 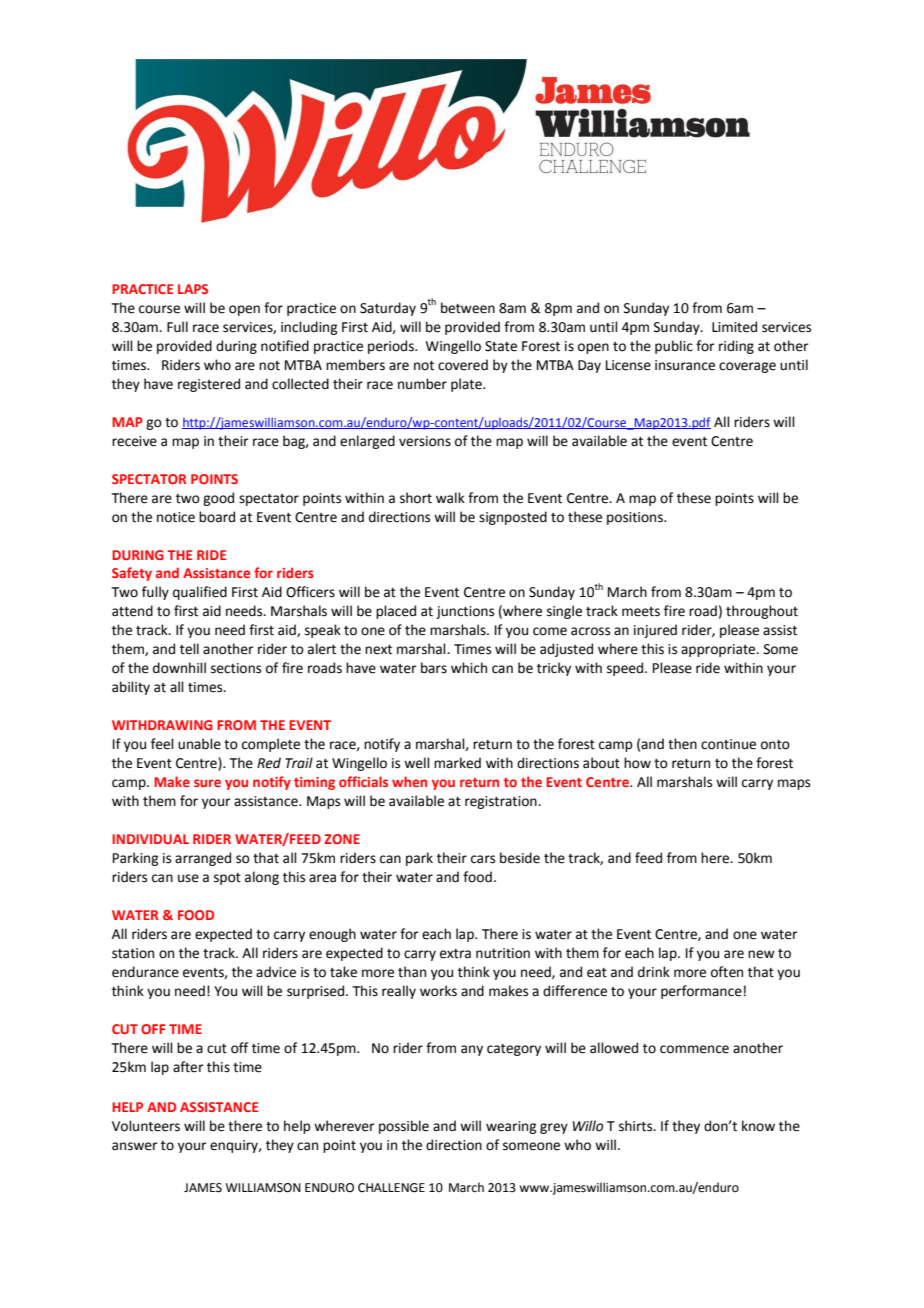 What do you see at coordinates (199, 744) in the page?
I see `unable` at bounding box center [199, 744].
